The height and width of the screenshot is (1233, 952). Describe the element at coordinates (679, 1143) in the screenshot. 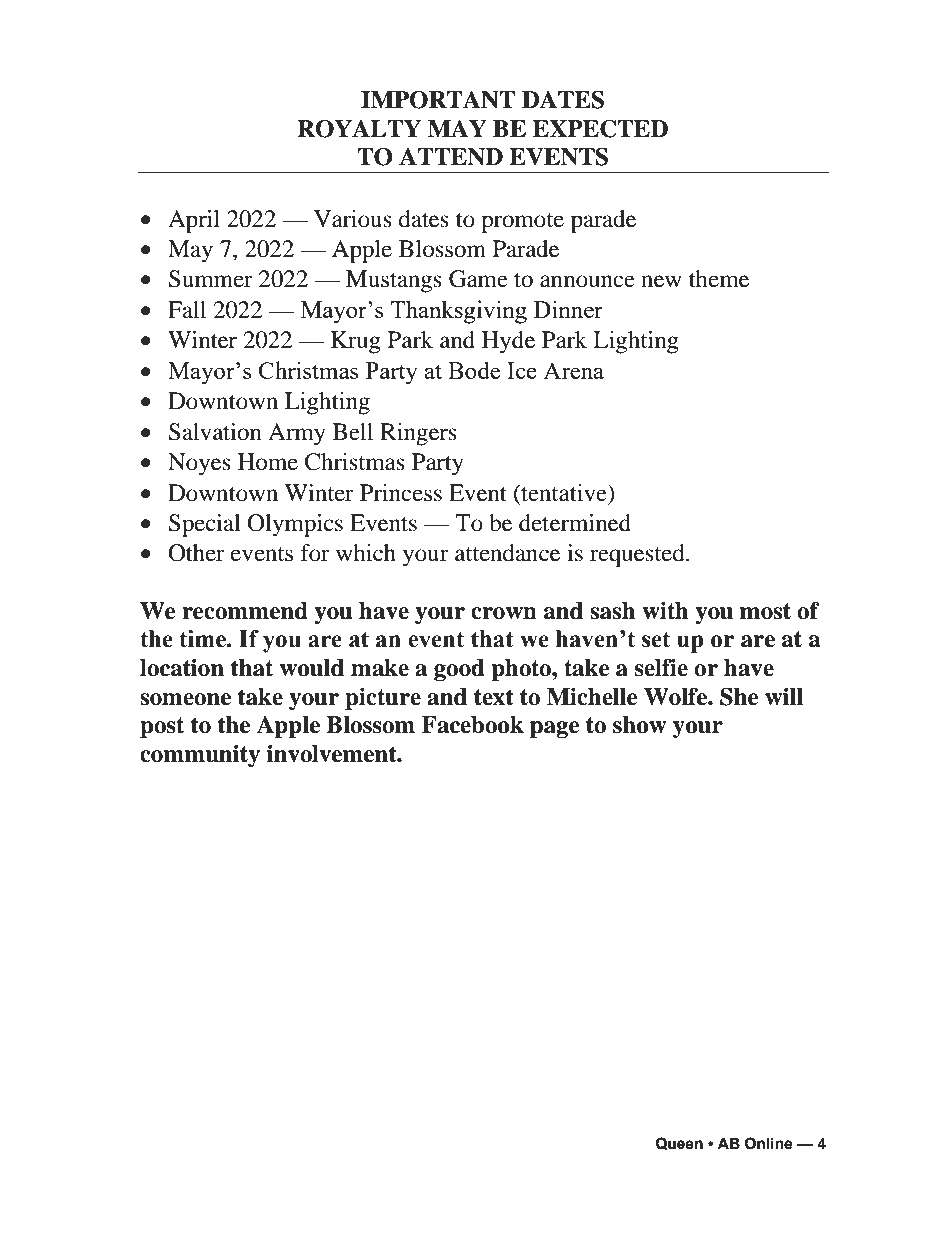

I see `Queen` at that location.
